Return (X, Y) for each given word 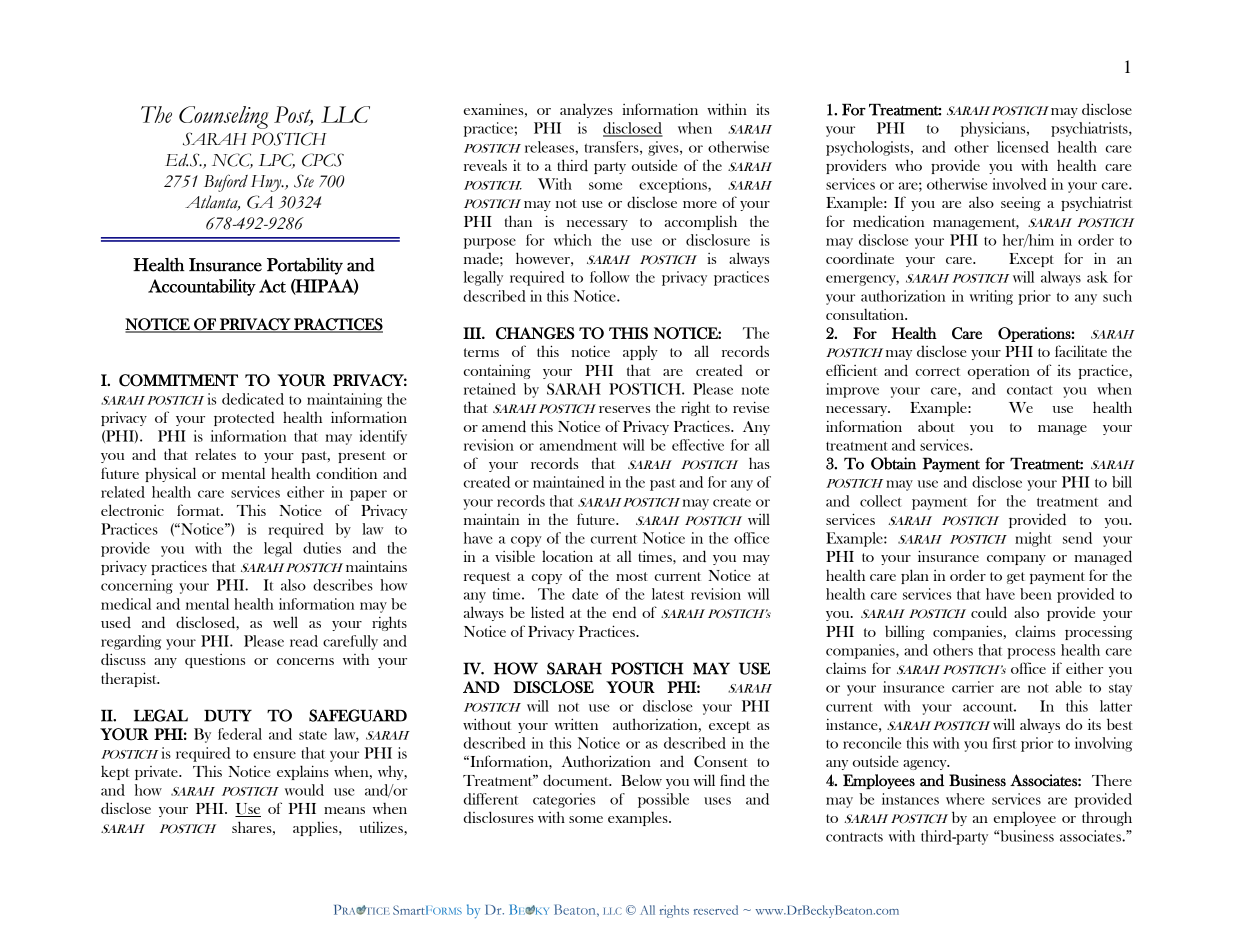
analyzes (586, 110)
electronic (132, 510)
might (1033, 539)
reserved (716, 910)
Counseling (224, 117)
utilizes (382, 827)
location (567, 556)
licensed (1023, 147)
